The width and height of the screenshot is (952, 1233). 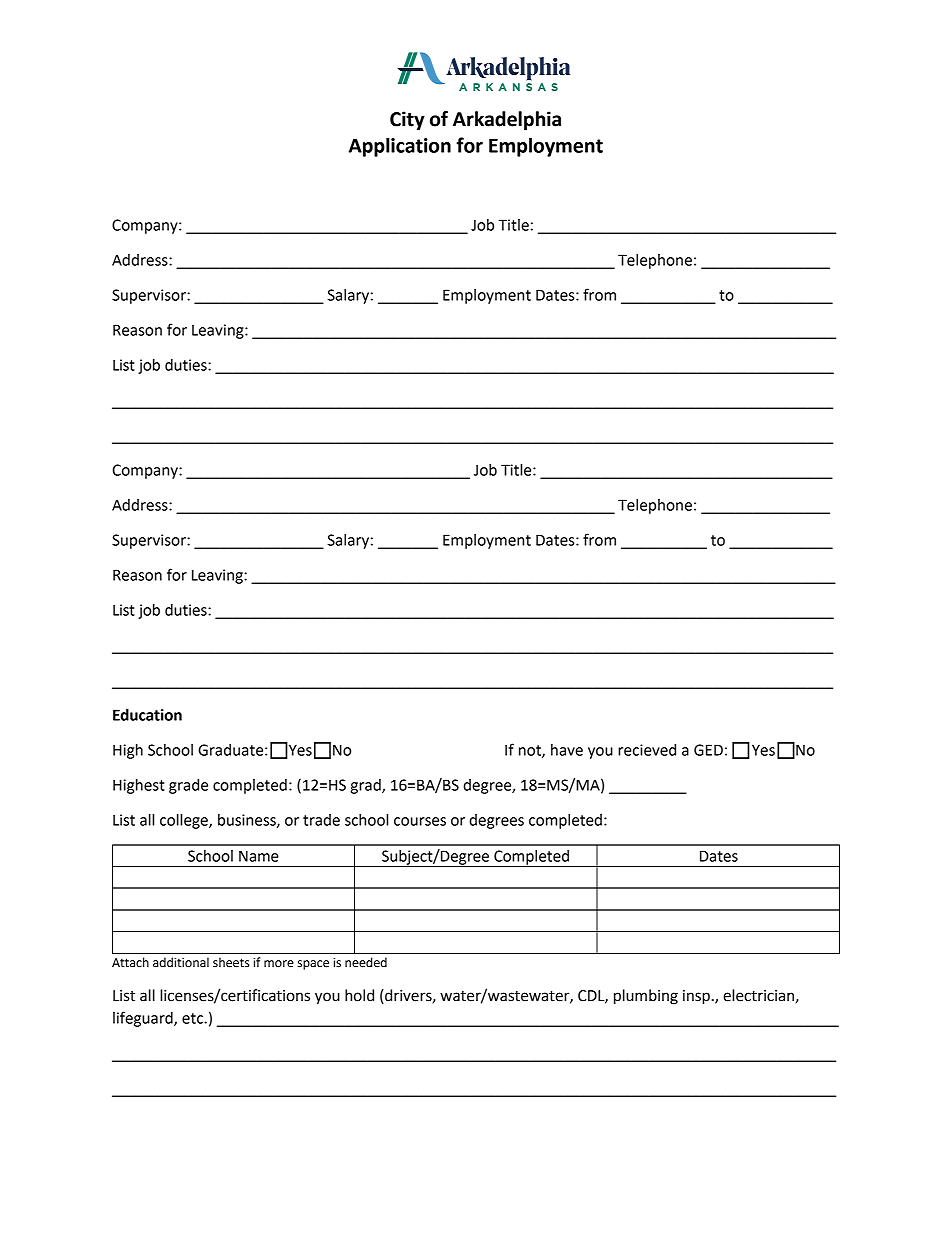 I want to click on recieved, so click(x=647, y=750).
